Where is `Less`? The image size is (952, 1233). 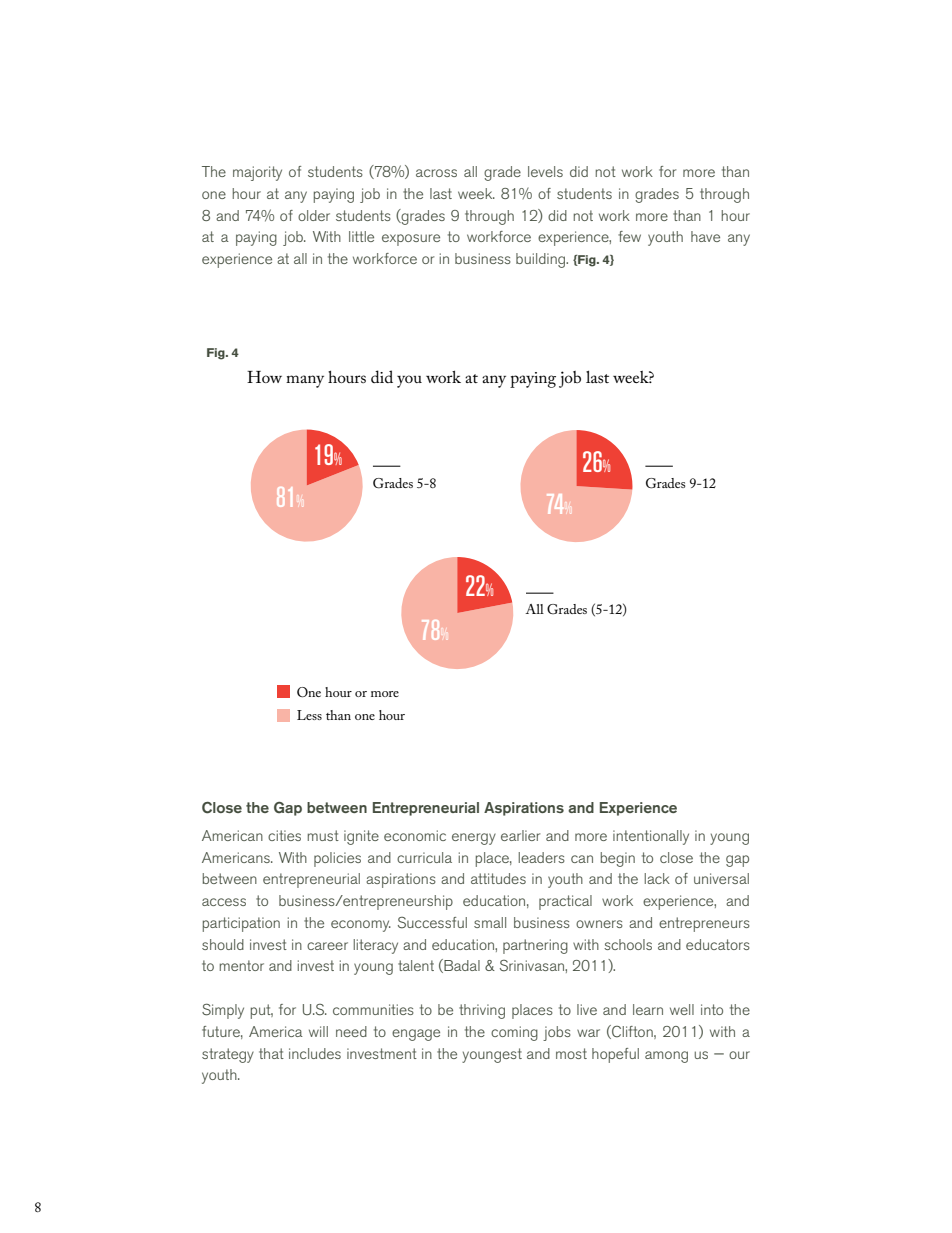
Less is located at coordinates (309, 715).
